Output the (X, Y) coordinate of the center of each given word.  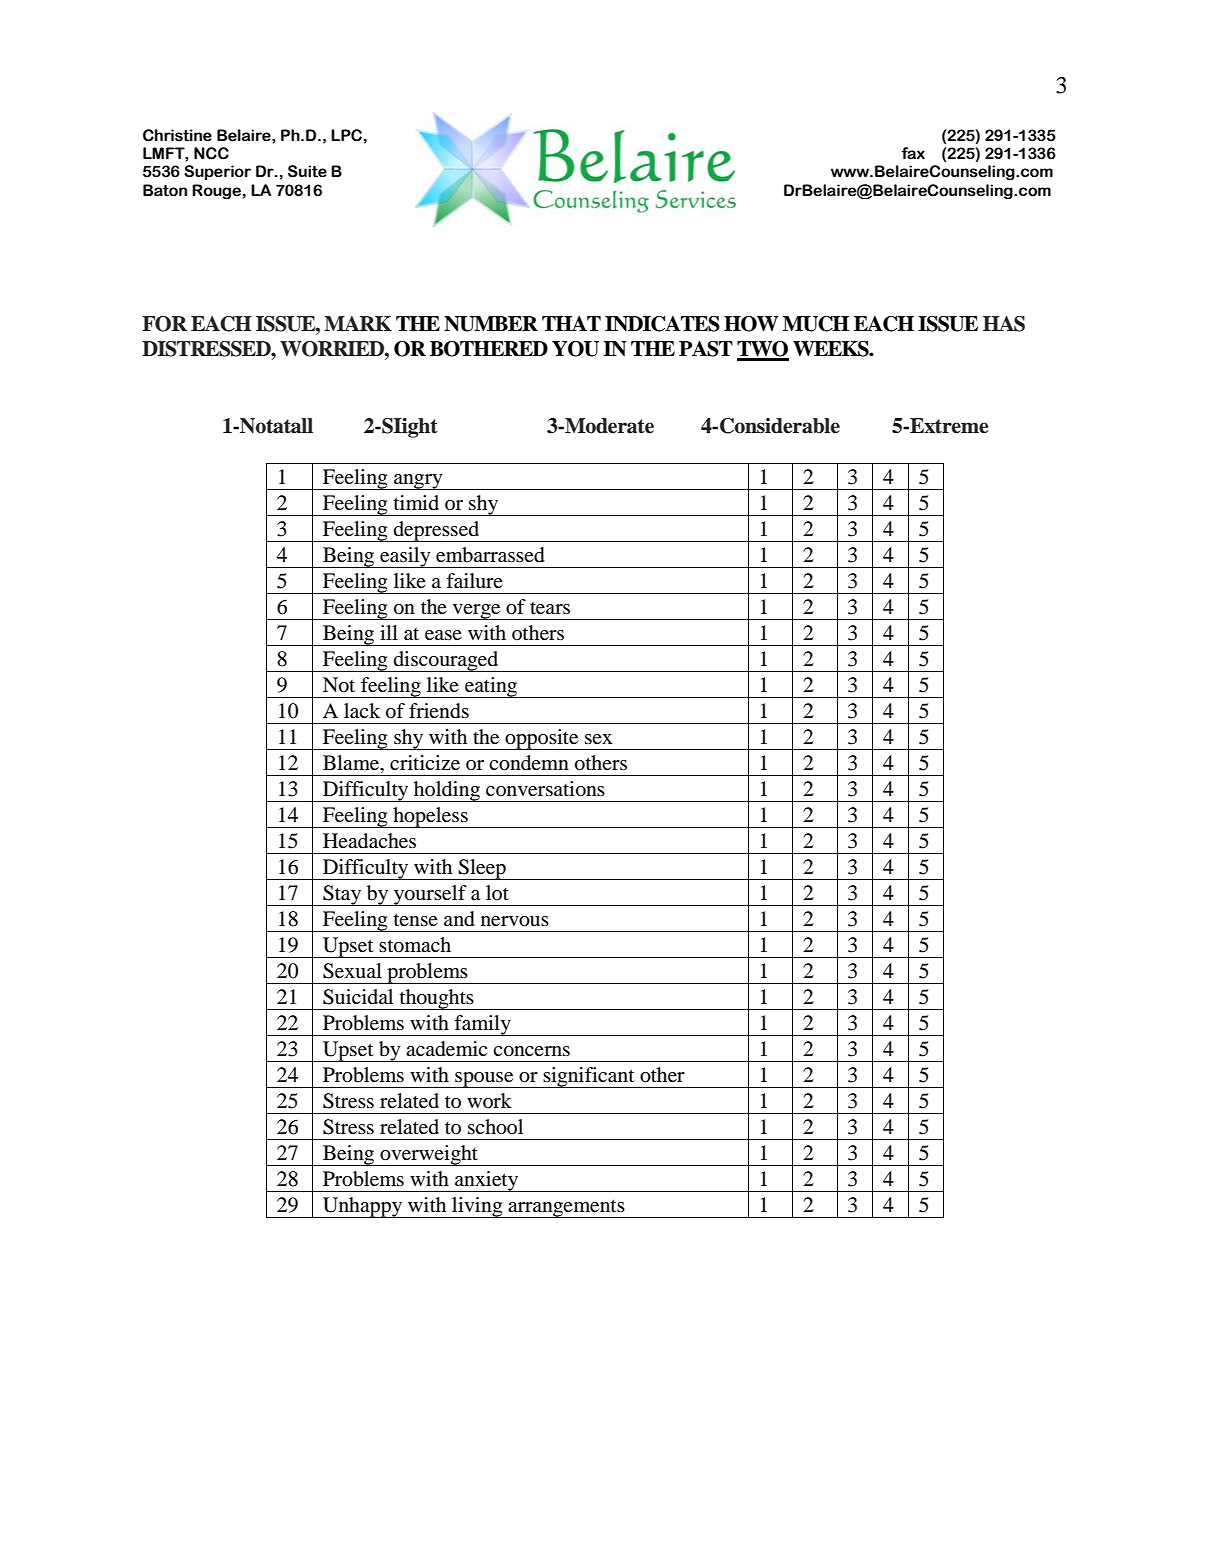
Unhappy (363, 1207)
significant (589, 1077)
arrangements (566, 1208)
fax (913, 153)
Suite (307, 171)
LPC (346, 135)
